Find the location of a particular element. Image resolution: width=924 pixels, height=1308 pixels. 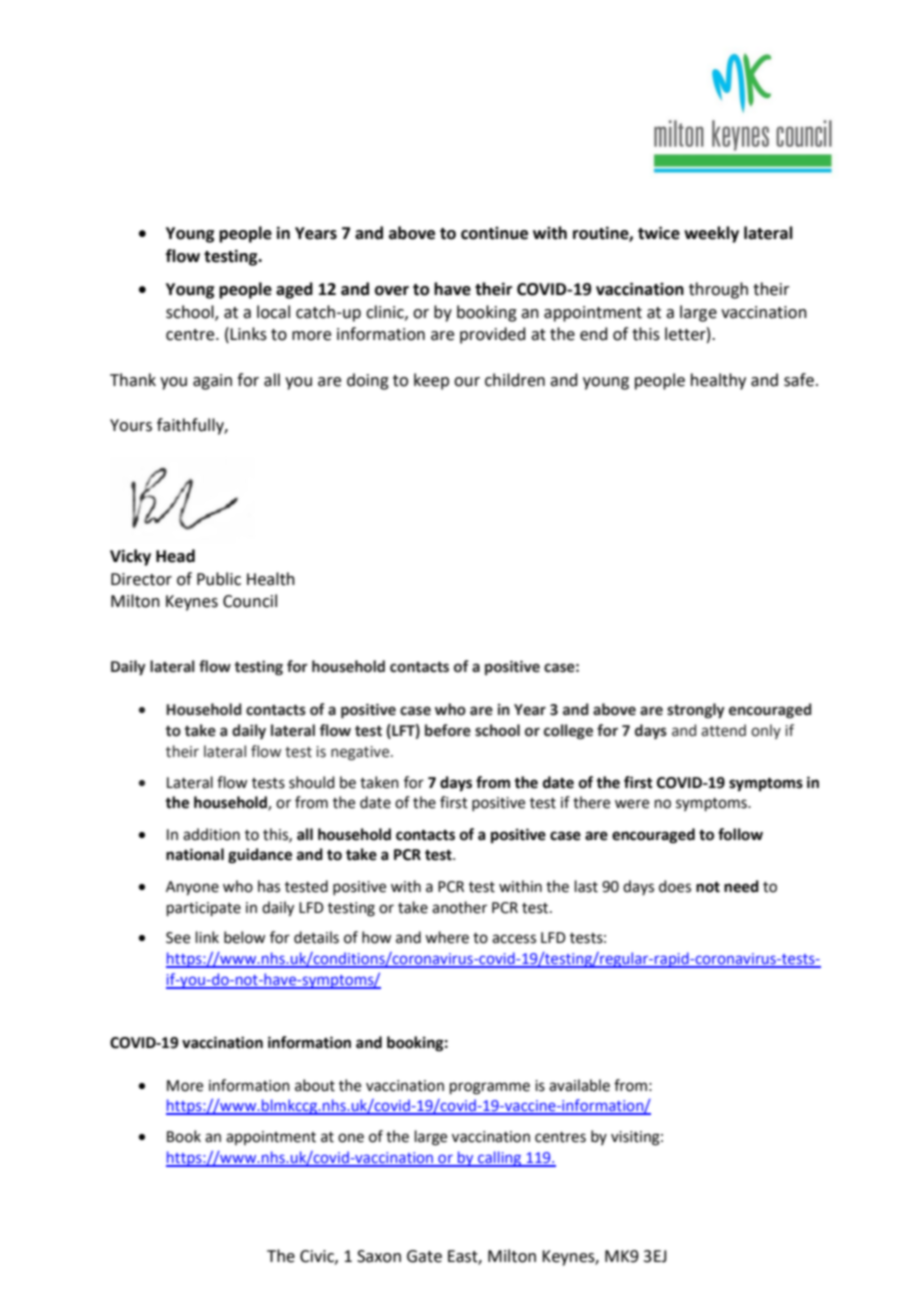

should is located at coordinates (312, 782).
